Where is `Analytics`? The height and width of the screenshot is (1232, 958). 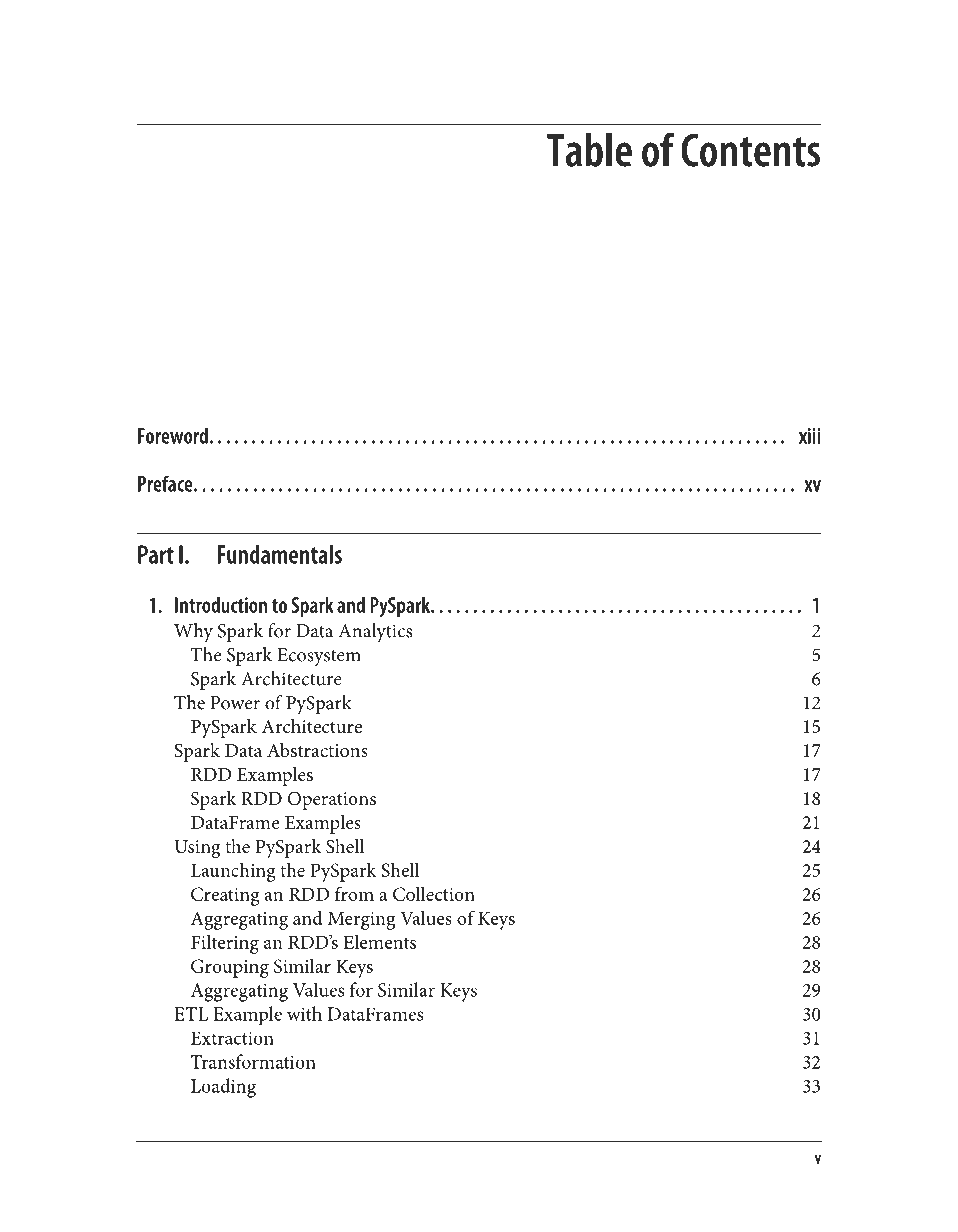 Analytics is located at coordinates (375, 632).
